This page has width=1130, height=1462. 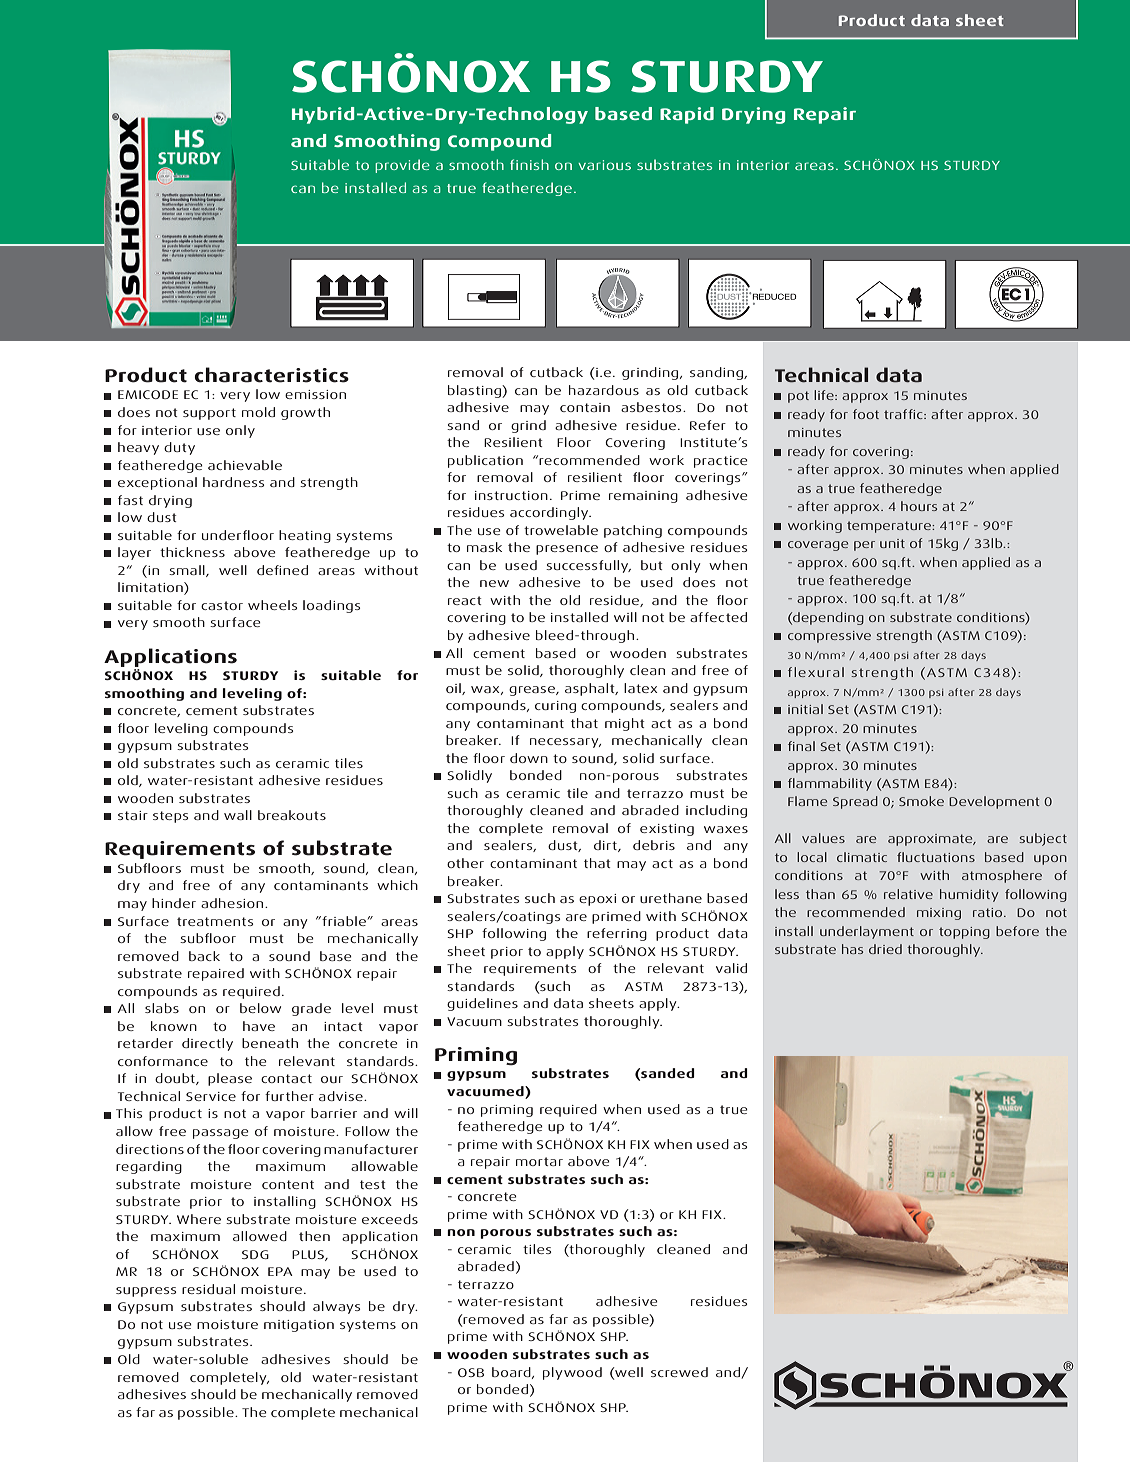 I want to click on dirt, so click(x=606, y=846).
